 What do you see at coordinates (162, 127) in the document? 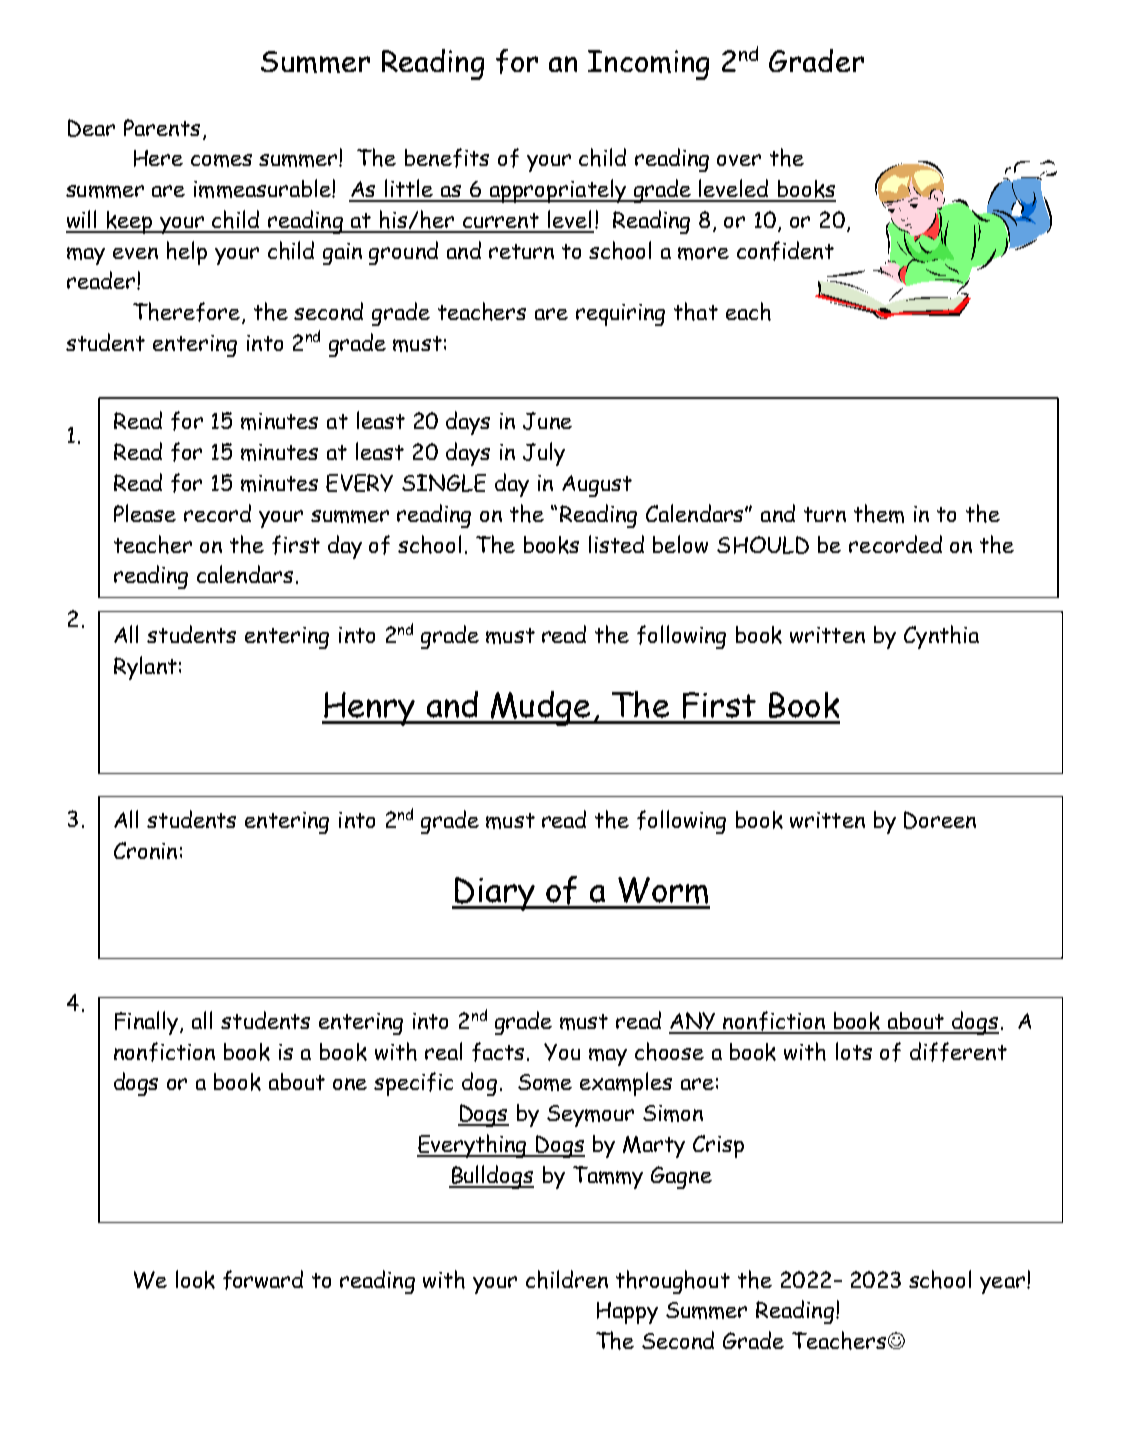
I see `Parents` at bounding box center [162, 127].
